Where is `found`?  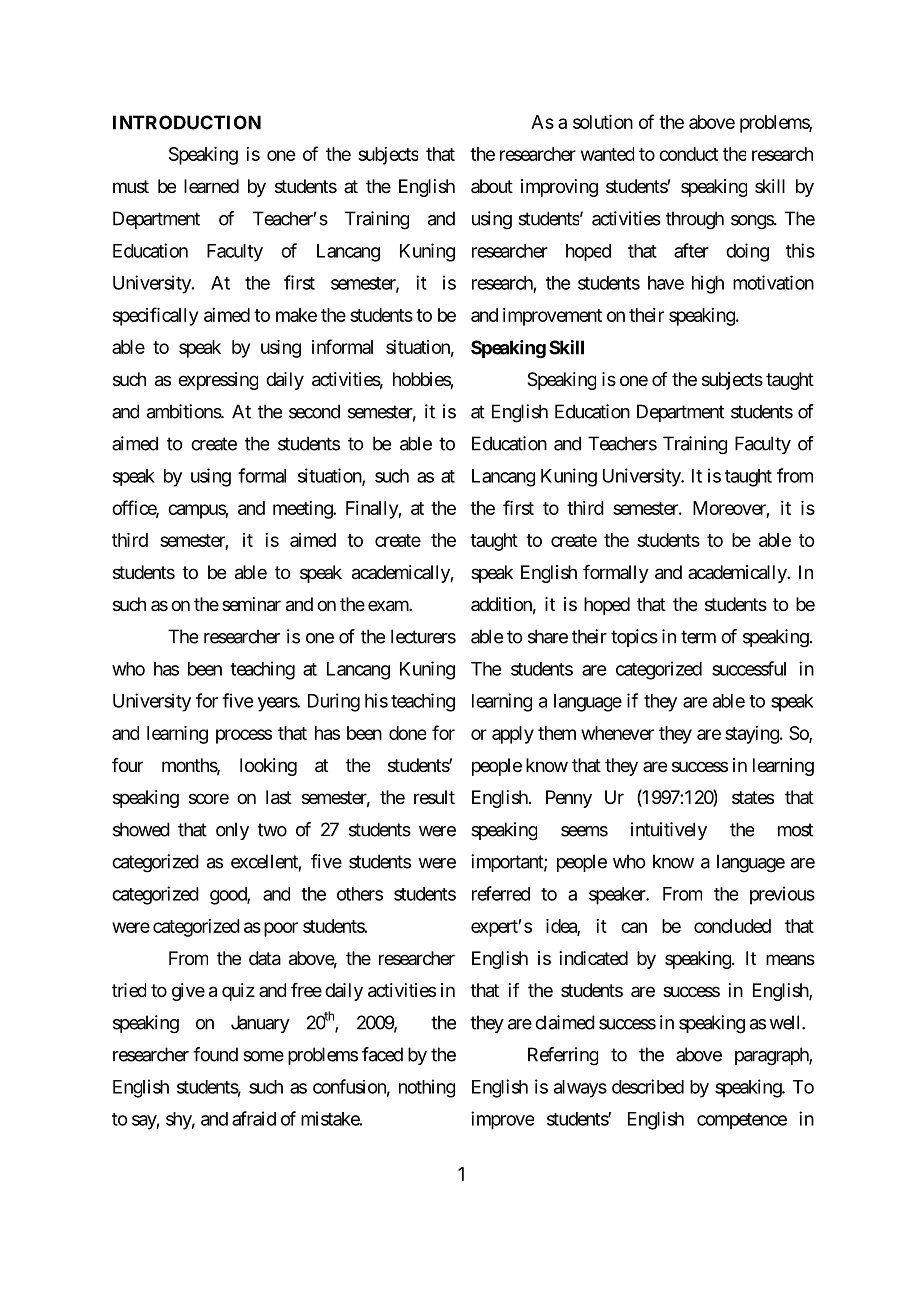
found is located at coordinates (215, 1054).
